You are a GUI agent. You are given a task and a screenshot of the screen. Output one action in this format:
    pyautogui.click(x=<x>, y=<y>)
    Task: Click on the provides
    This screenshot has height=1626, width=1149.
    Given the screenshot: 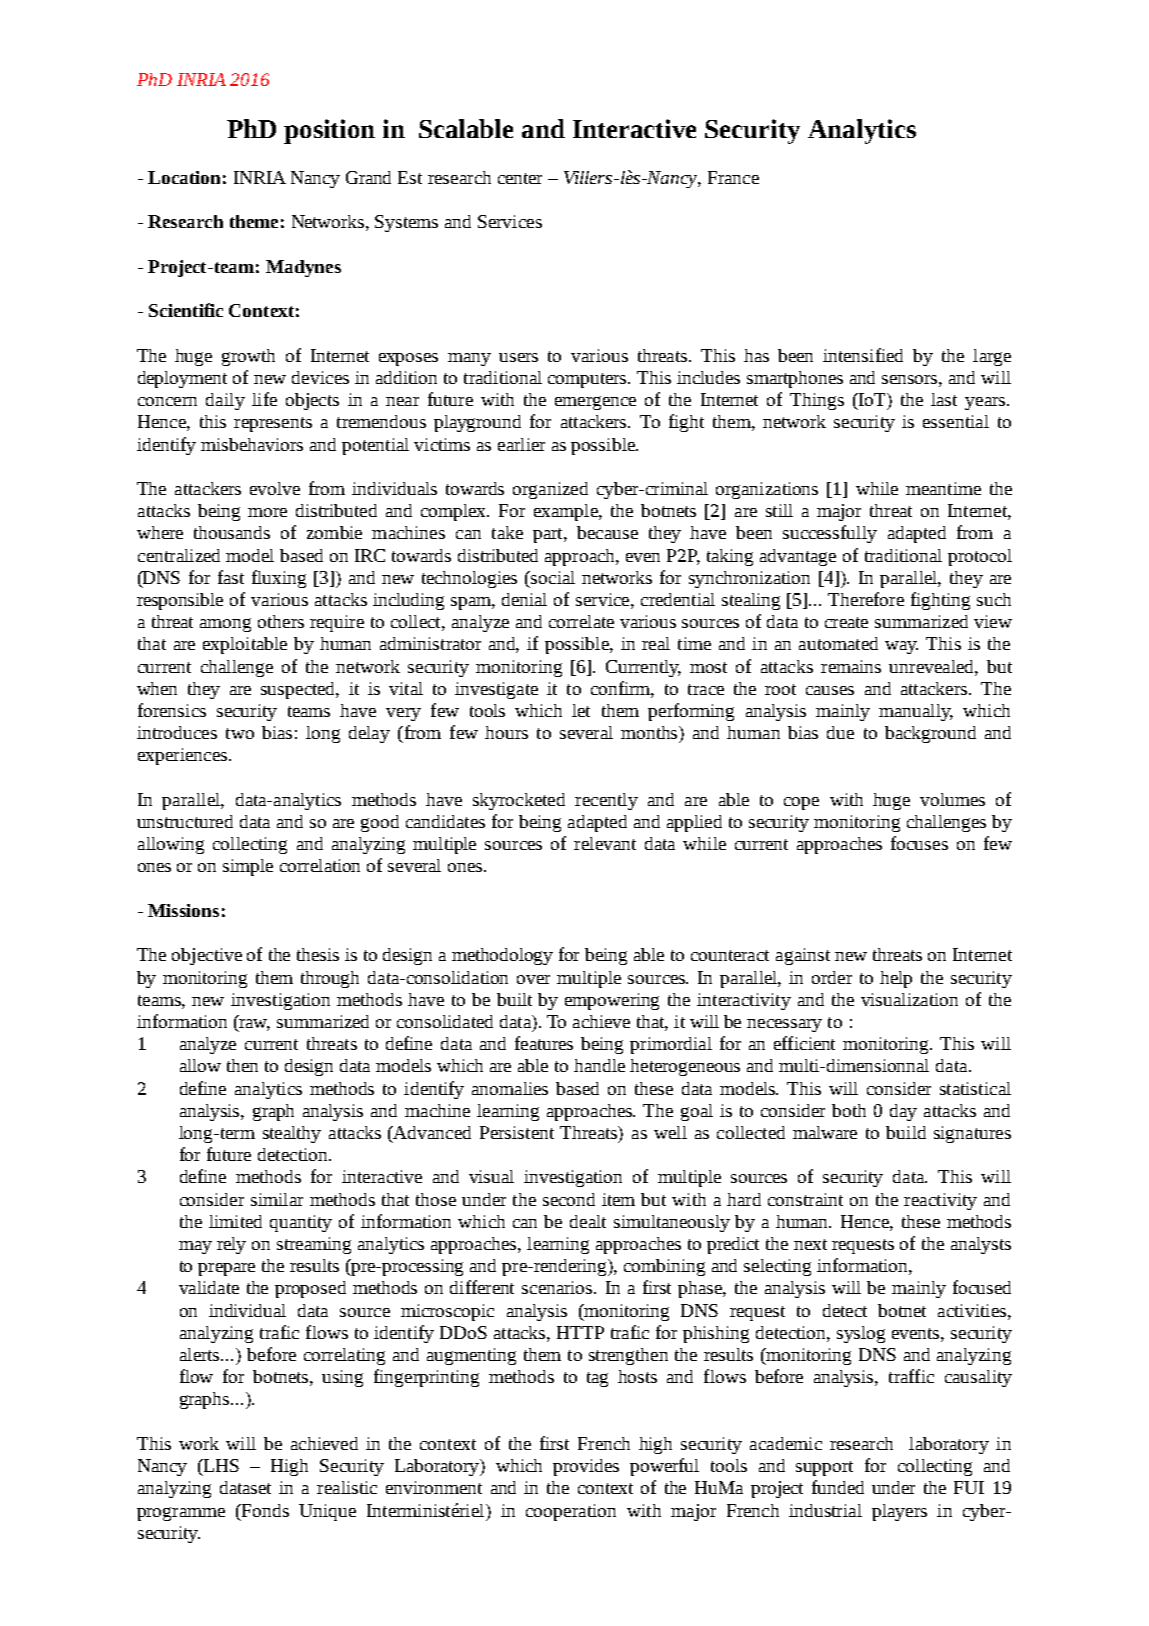 What is the action you would take?
    pyautogui.click(x=586, y=1467)
